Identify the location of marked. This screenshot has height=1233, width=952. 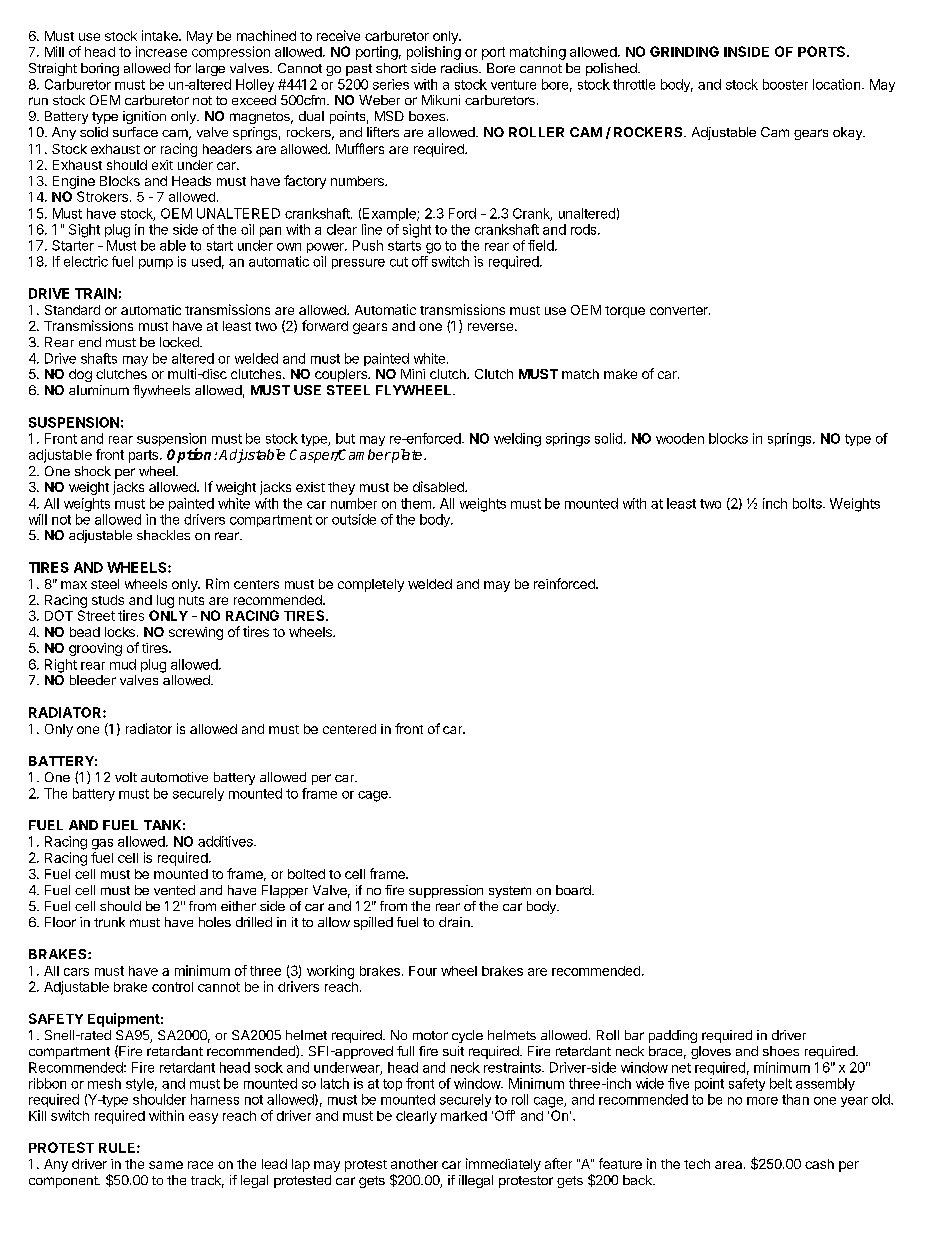
(464, 1116).
